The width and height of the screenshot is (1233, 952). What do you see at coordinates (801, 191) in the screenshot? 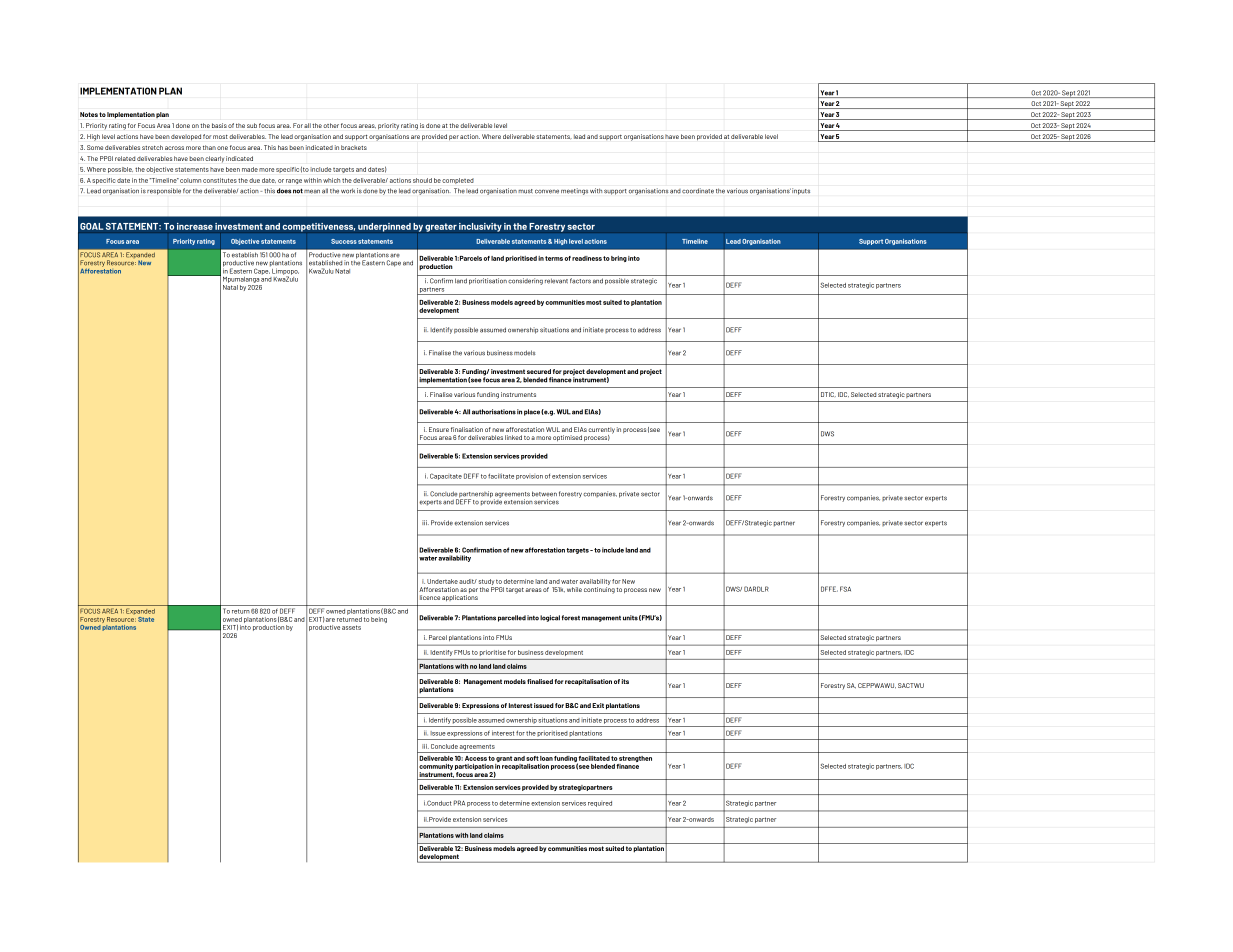
I see `inputs` at bounding box center [801, 191].
